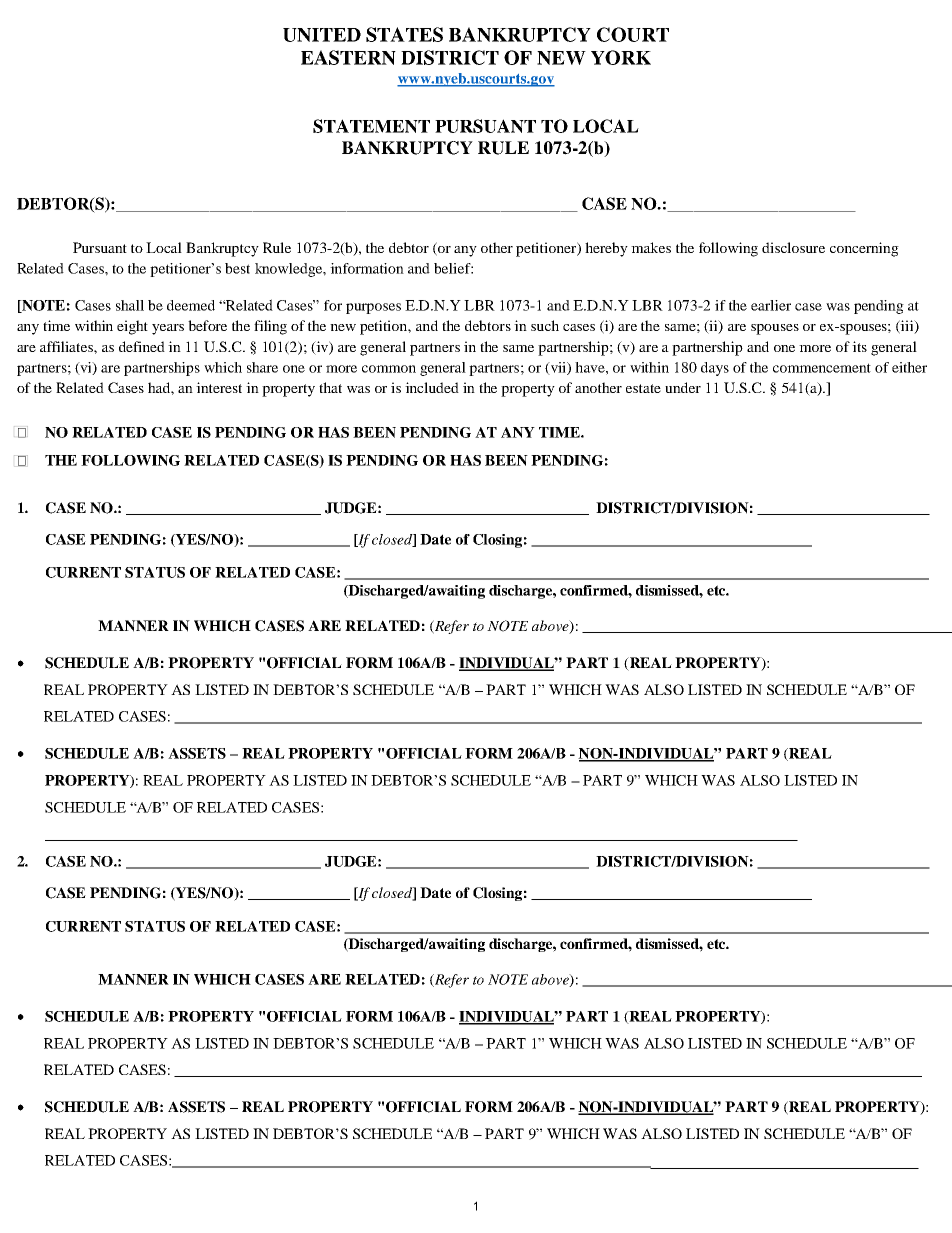 The image size is (952, 1233). What do you see at coordinates (219, 387) in the page?
I see `interest` at bounding box center [219, 387].
